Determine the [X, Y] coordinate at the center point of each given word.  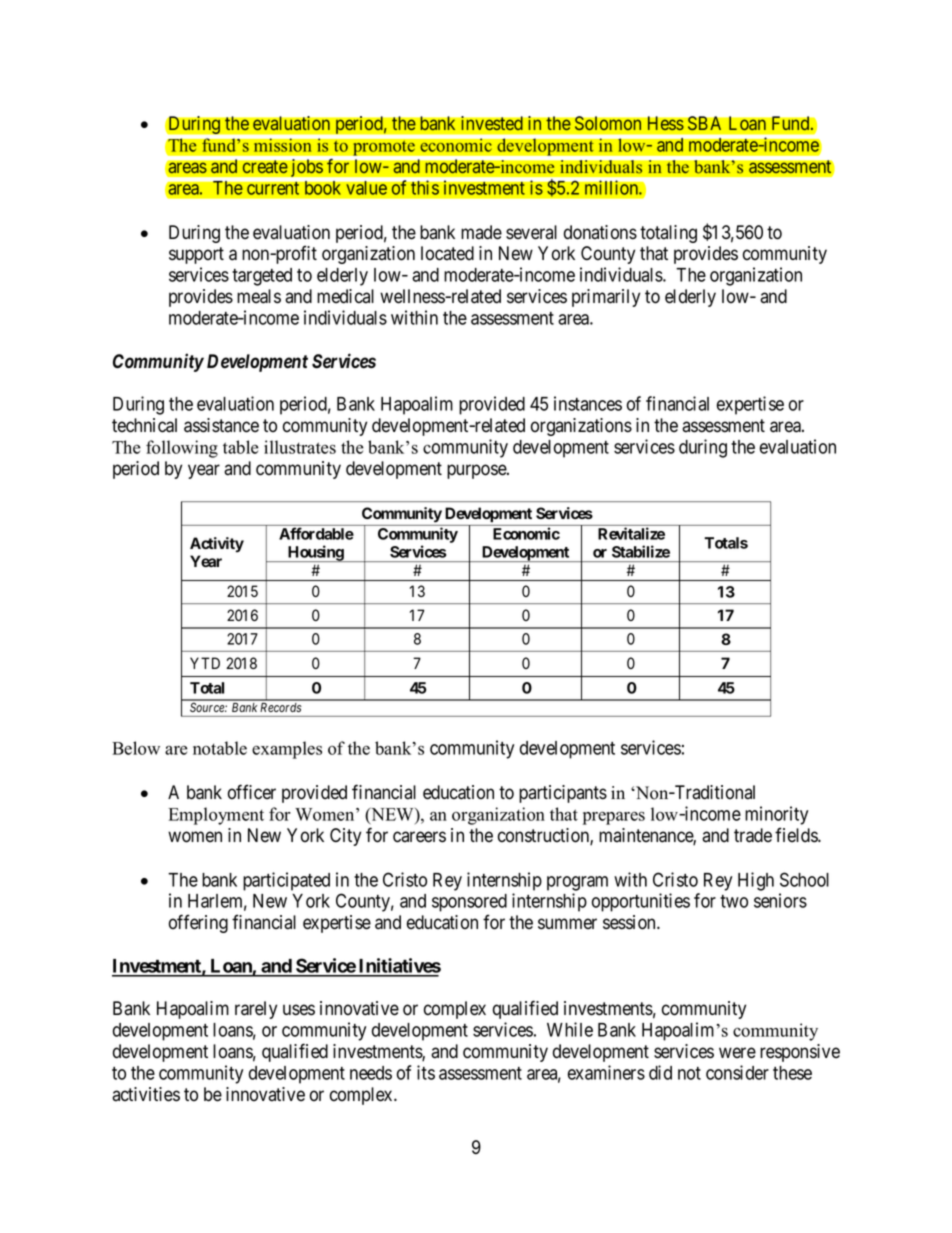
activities [146, 1094]
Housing [315, 553]
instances [588, 403]
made [481, 232]
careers [419, 837]
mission [283, 144]
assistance [221, 425]
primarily [606, 298]
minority [776, 815]
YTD [205, 663]
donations [600, 232]
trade [753, 835]
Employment [216, 816]
